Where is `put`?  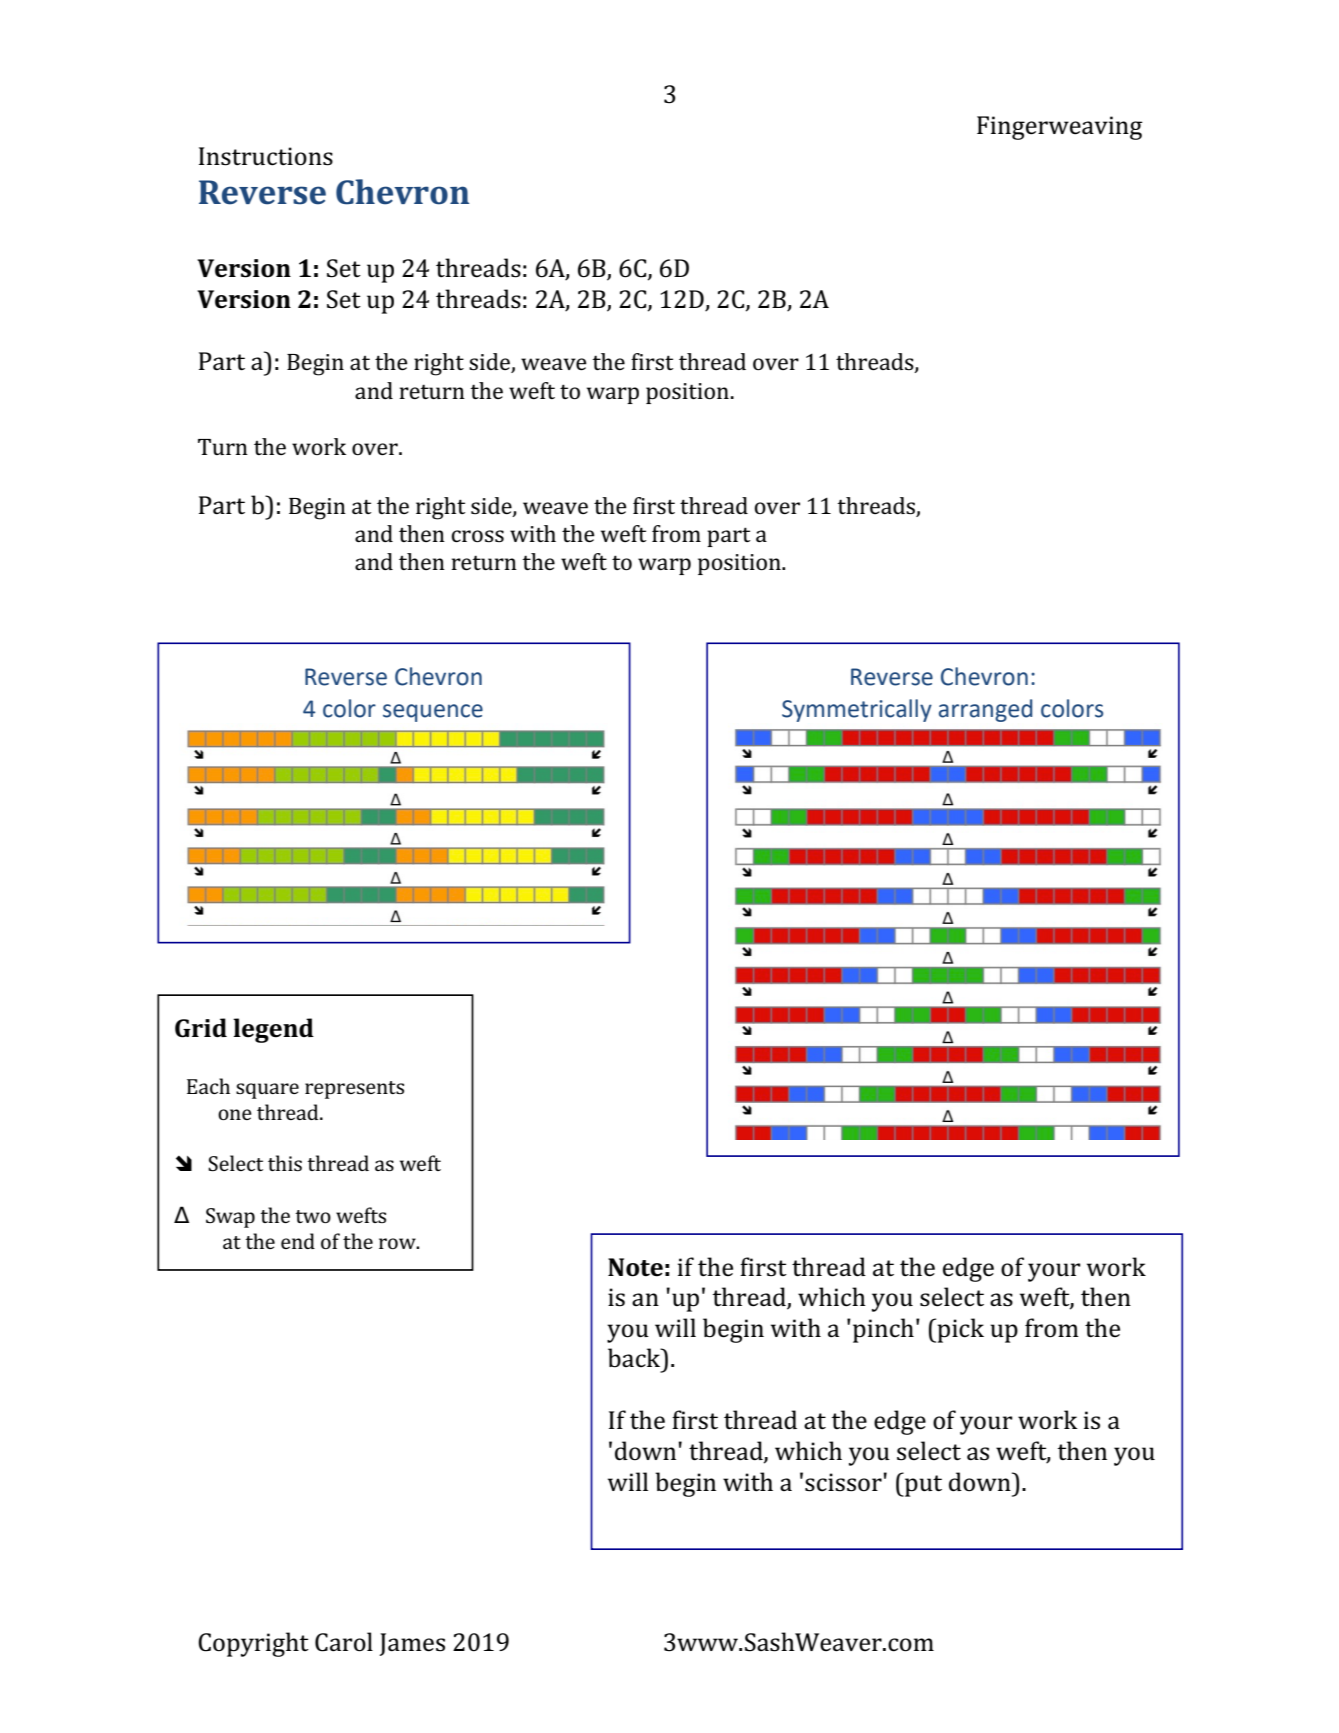 put is located at coordinates (922, 1485).
